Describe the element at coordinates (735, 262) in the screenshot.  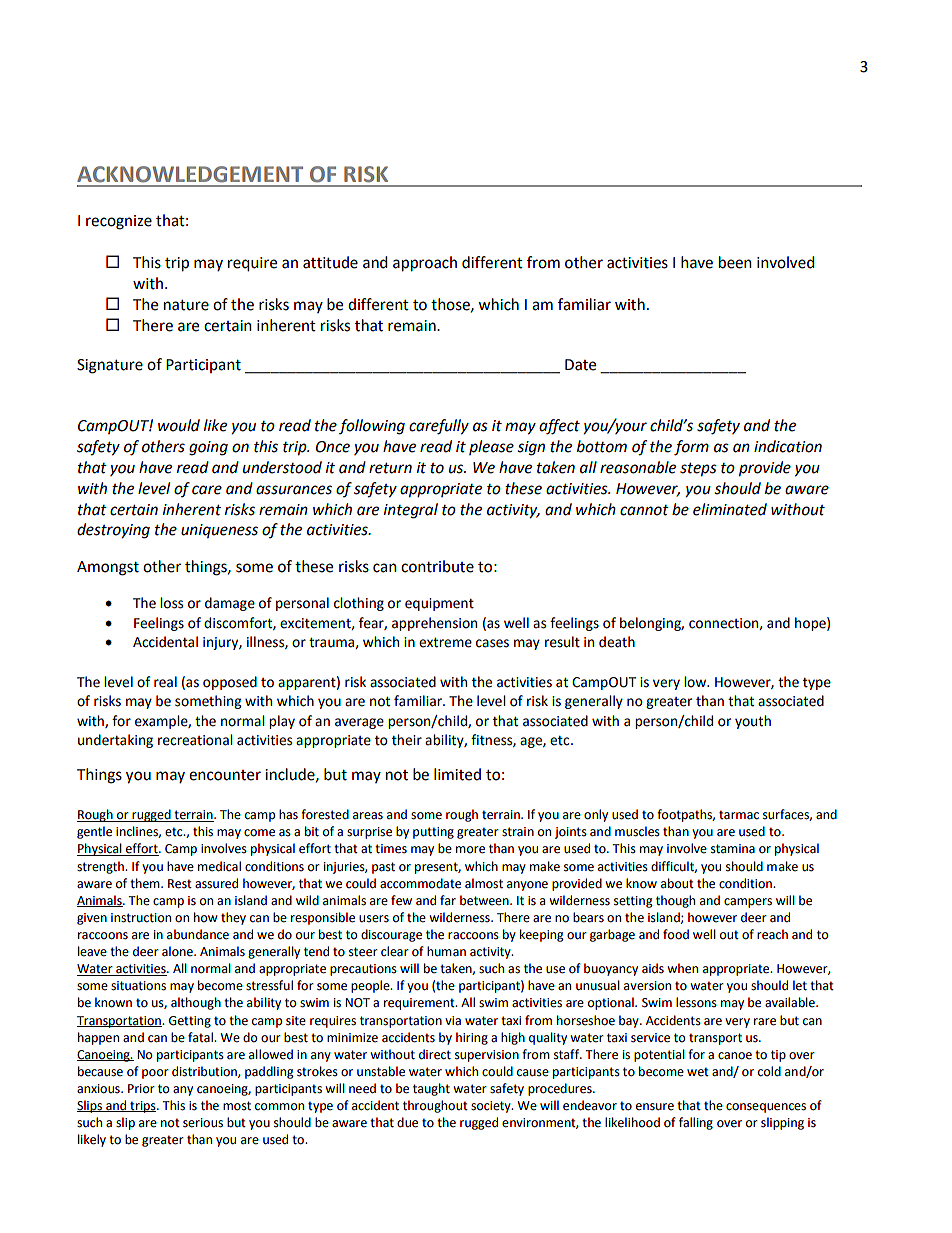
I see `been` at that location.
